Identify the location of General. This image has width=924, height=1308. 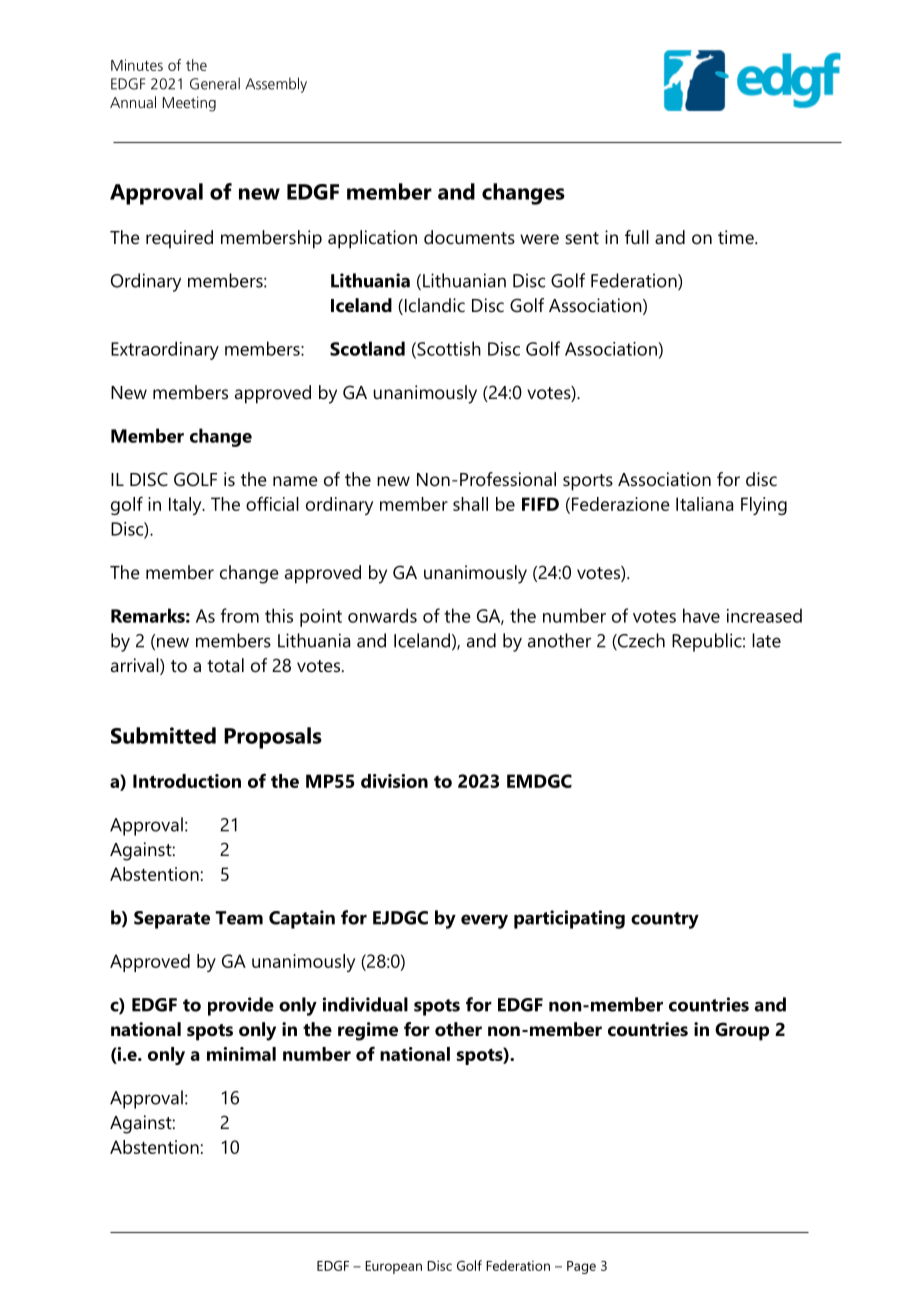
(215, 83).
